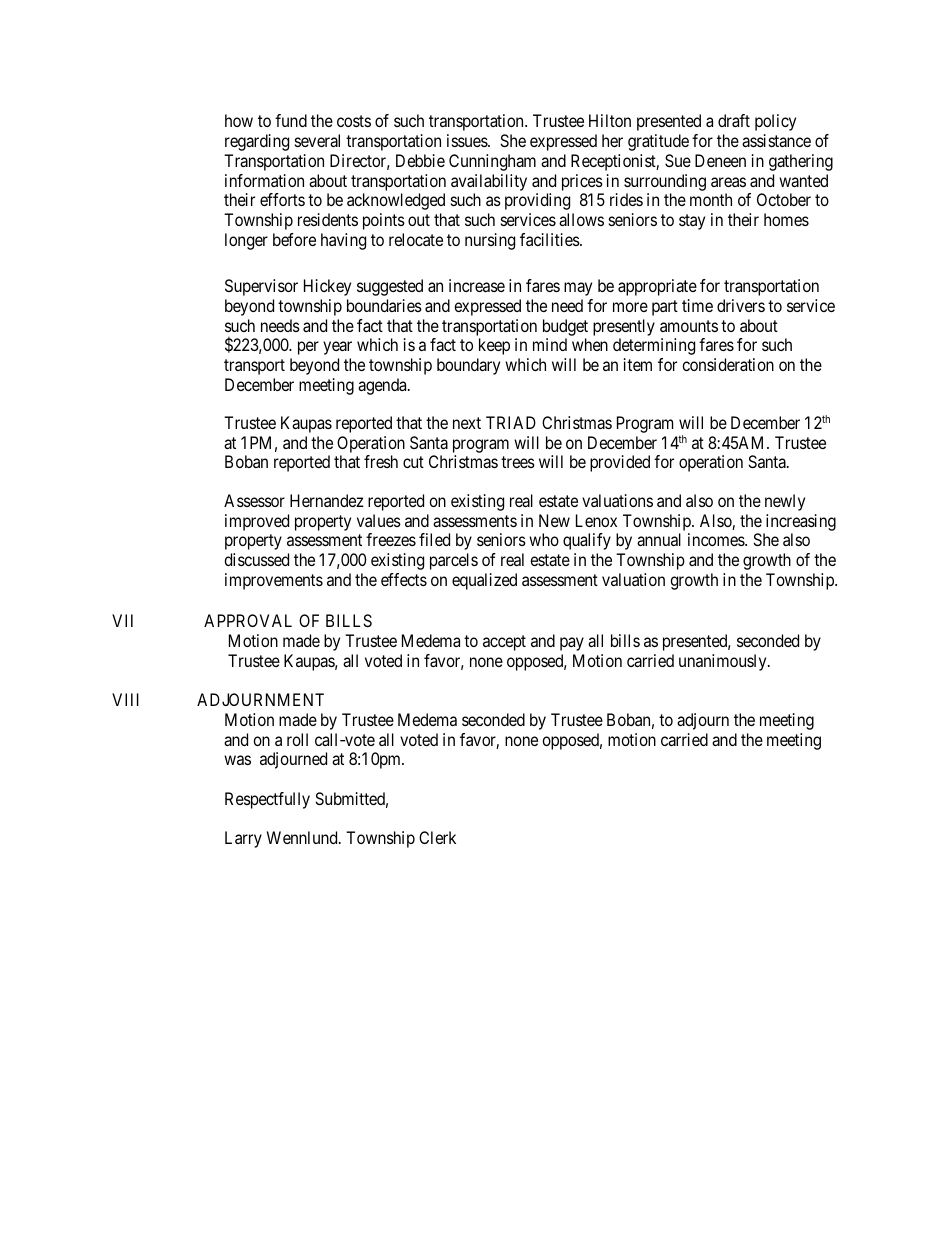  What do you see at coordinates (734, 120) in the page?
I see `draft` at bounding box center [734, 120].
